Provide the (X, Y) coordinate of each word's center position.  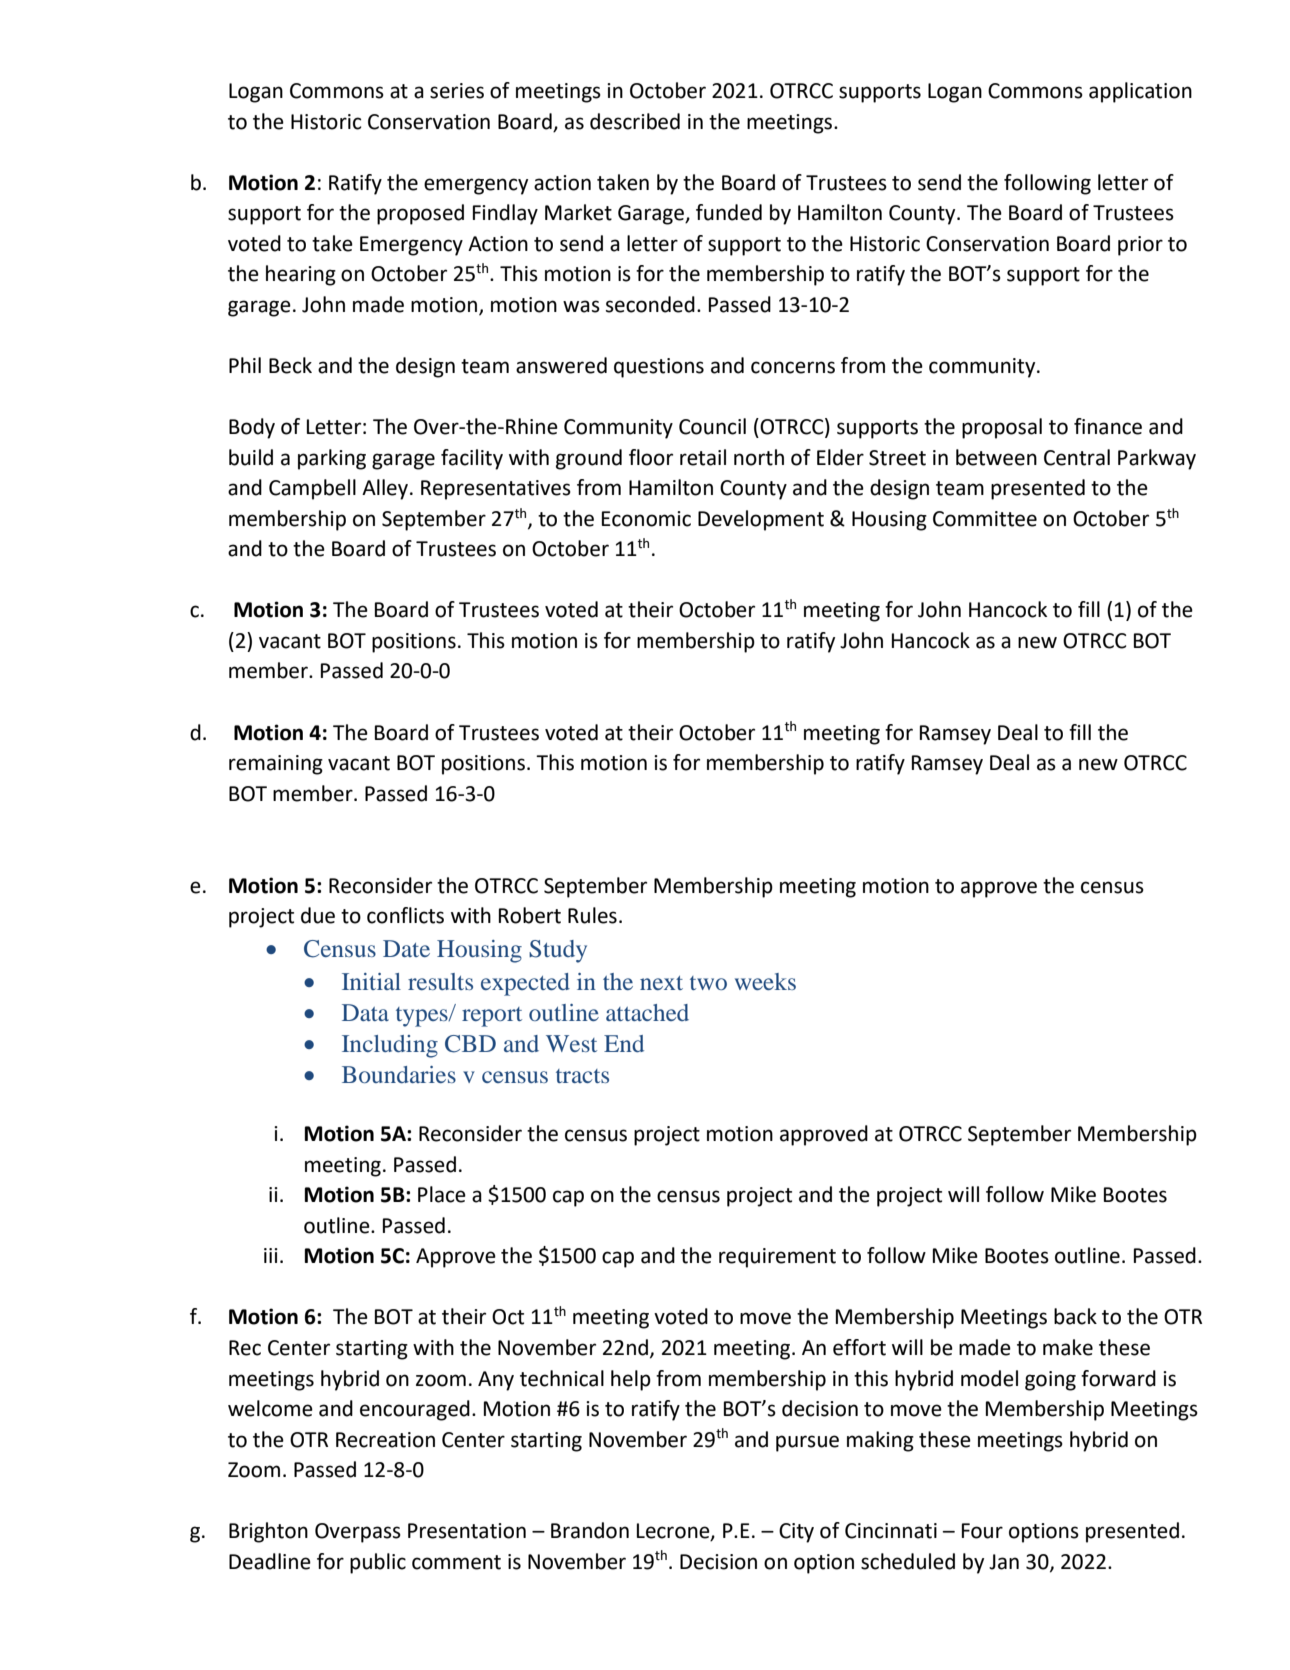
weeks (765, 981)
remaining (276, 765)
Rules (592, 915)
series (457, 91)
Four (982, 1531)
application (1140, 92)
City (796, 1533)
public (378, 1563)
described (635, 121)
